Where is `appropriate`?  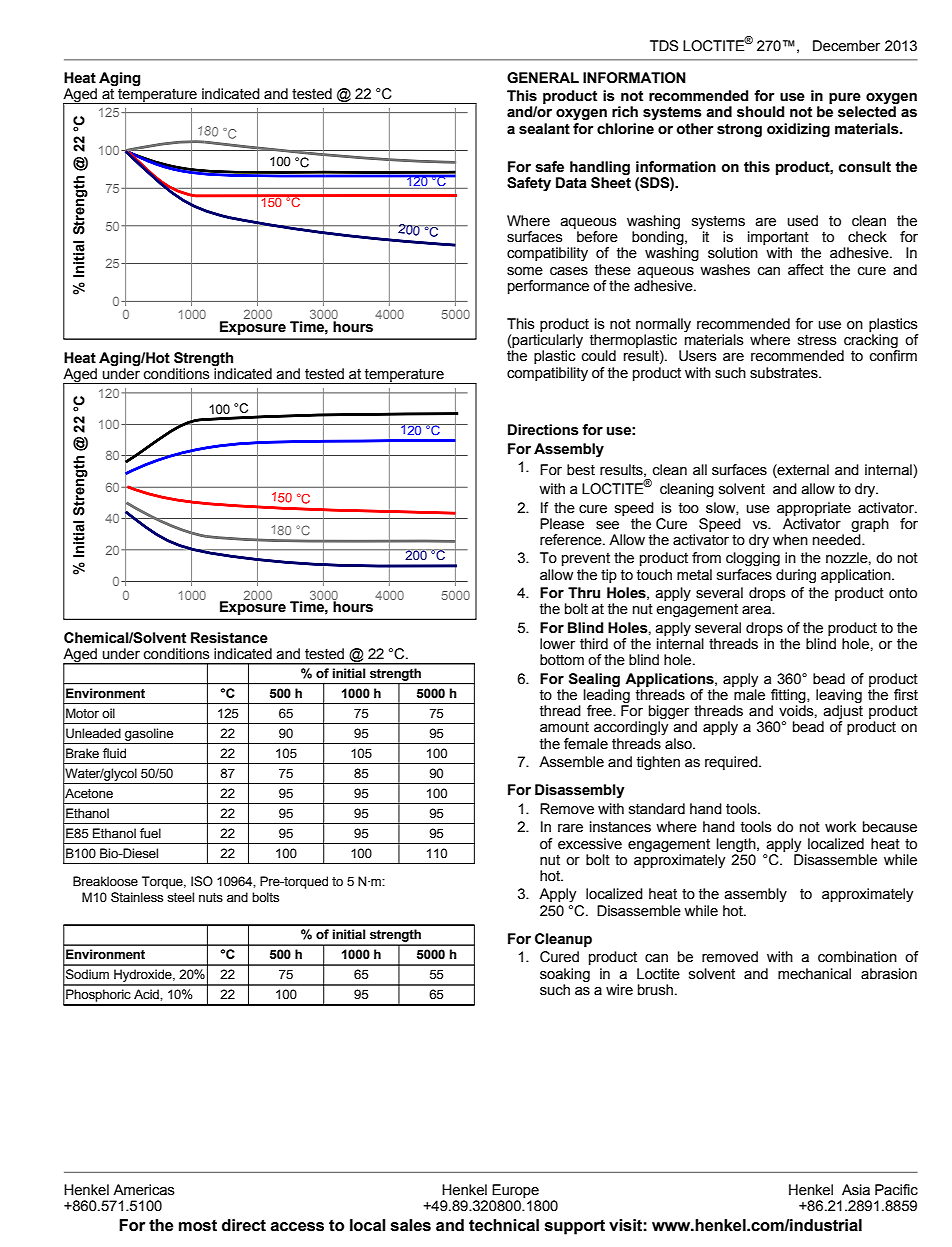 appropriate is located at coordinates (814, 509).
